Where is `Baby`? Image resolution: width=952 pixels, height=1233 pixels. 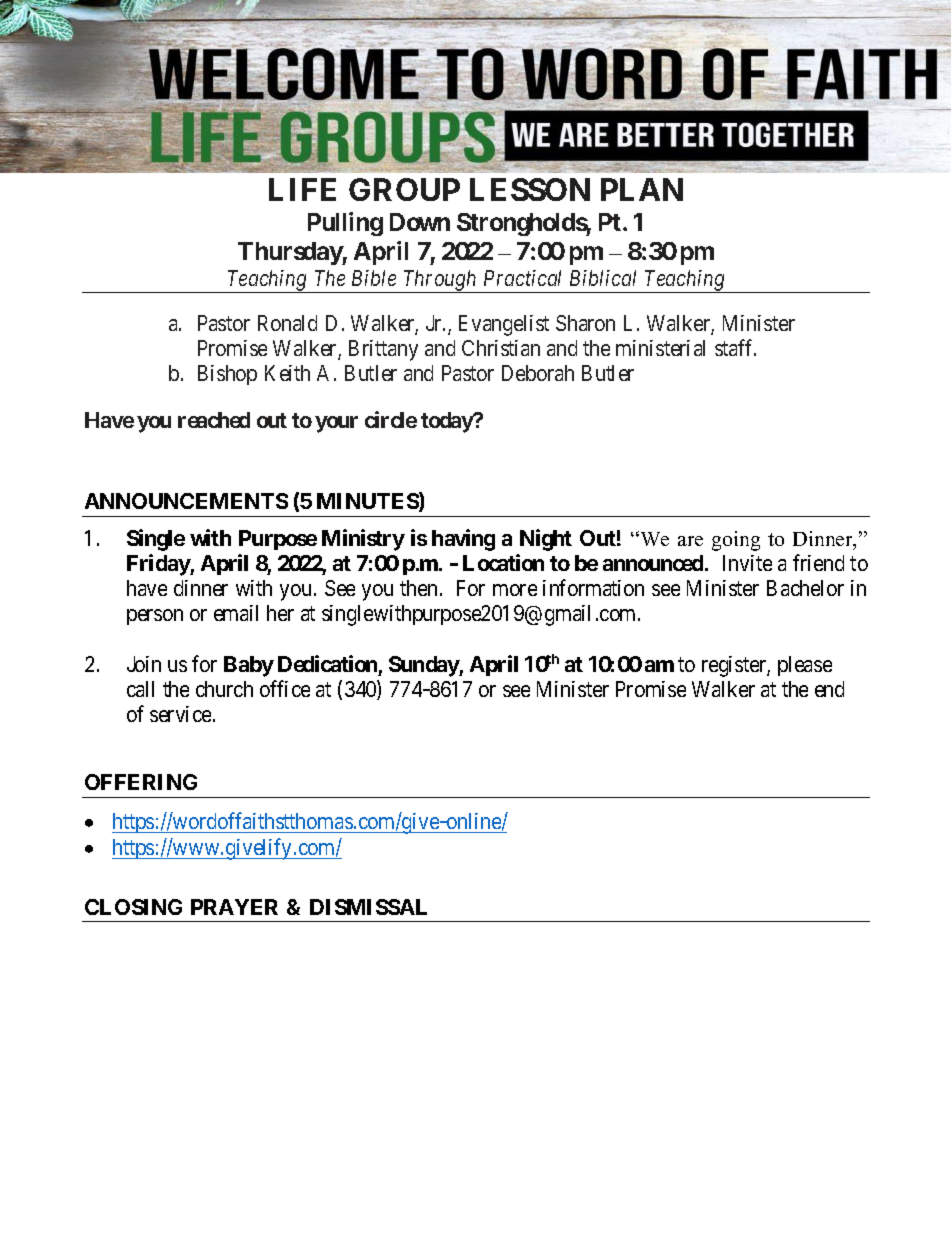 Baby is located at coordinates (249, 666).
